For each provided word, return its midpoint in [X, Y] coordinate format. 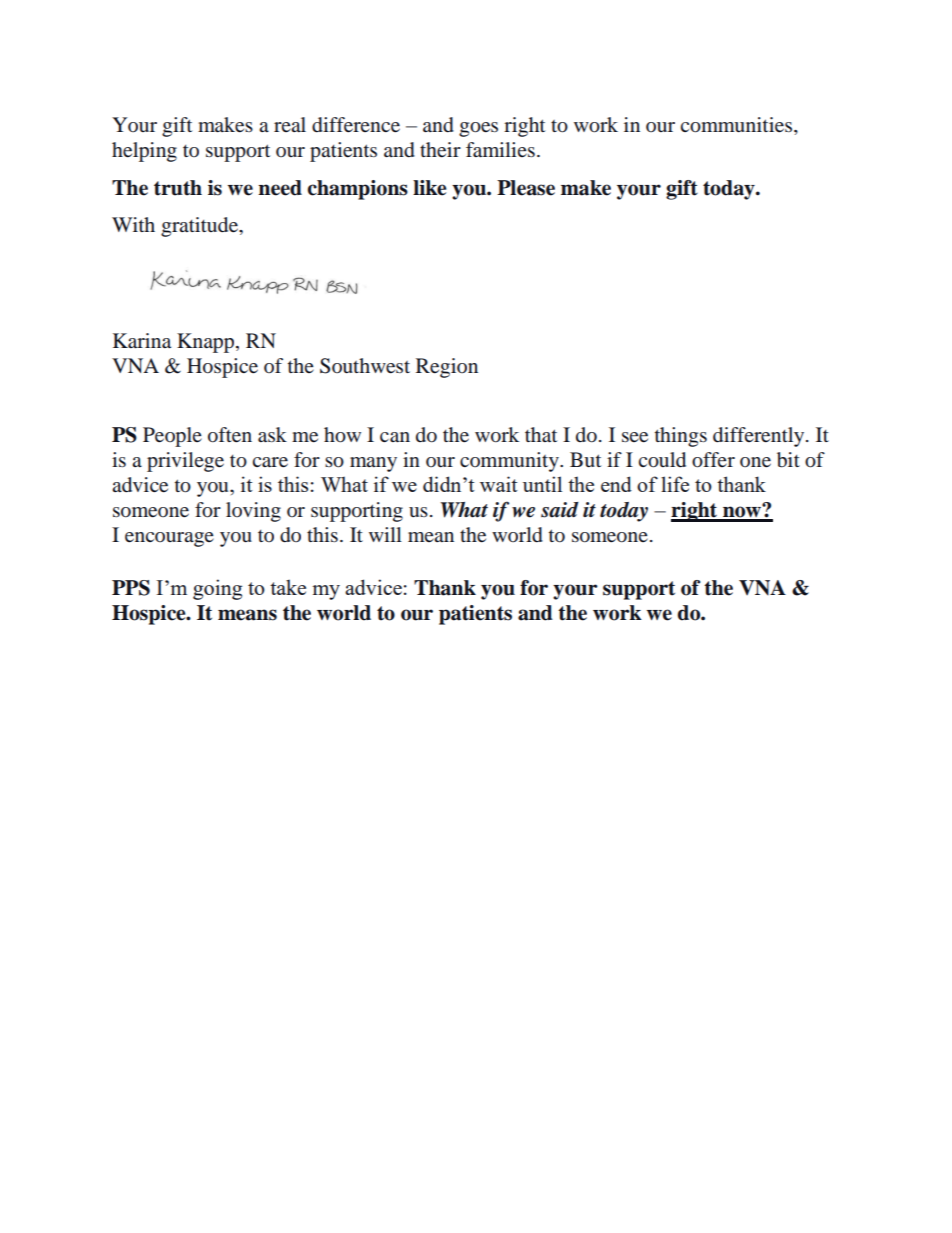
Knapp [207, 343]
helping [144, 152]
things [681, 437]
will [385, 534]
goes [478, 129]
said [560, 510]
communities [738, 125]
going [217, 589]
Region [447, 368]
